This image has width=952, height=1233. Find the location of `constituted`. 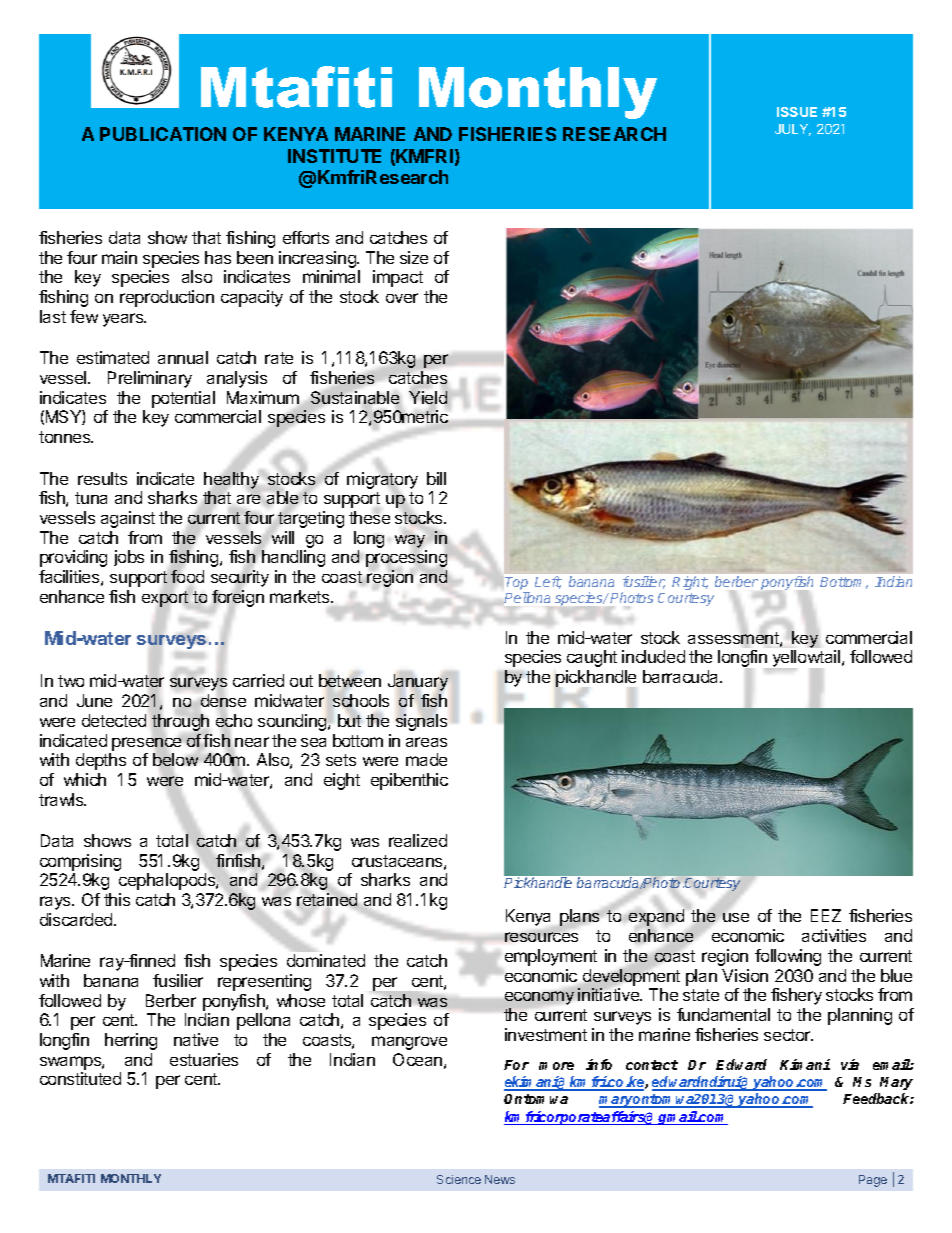

constituted is located at coordinates (80, 1078).
